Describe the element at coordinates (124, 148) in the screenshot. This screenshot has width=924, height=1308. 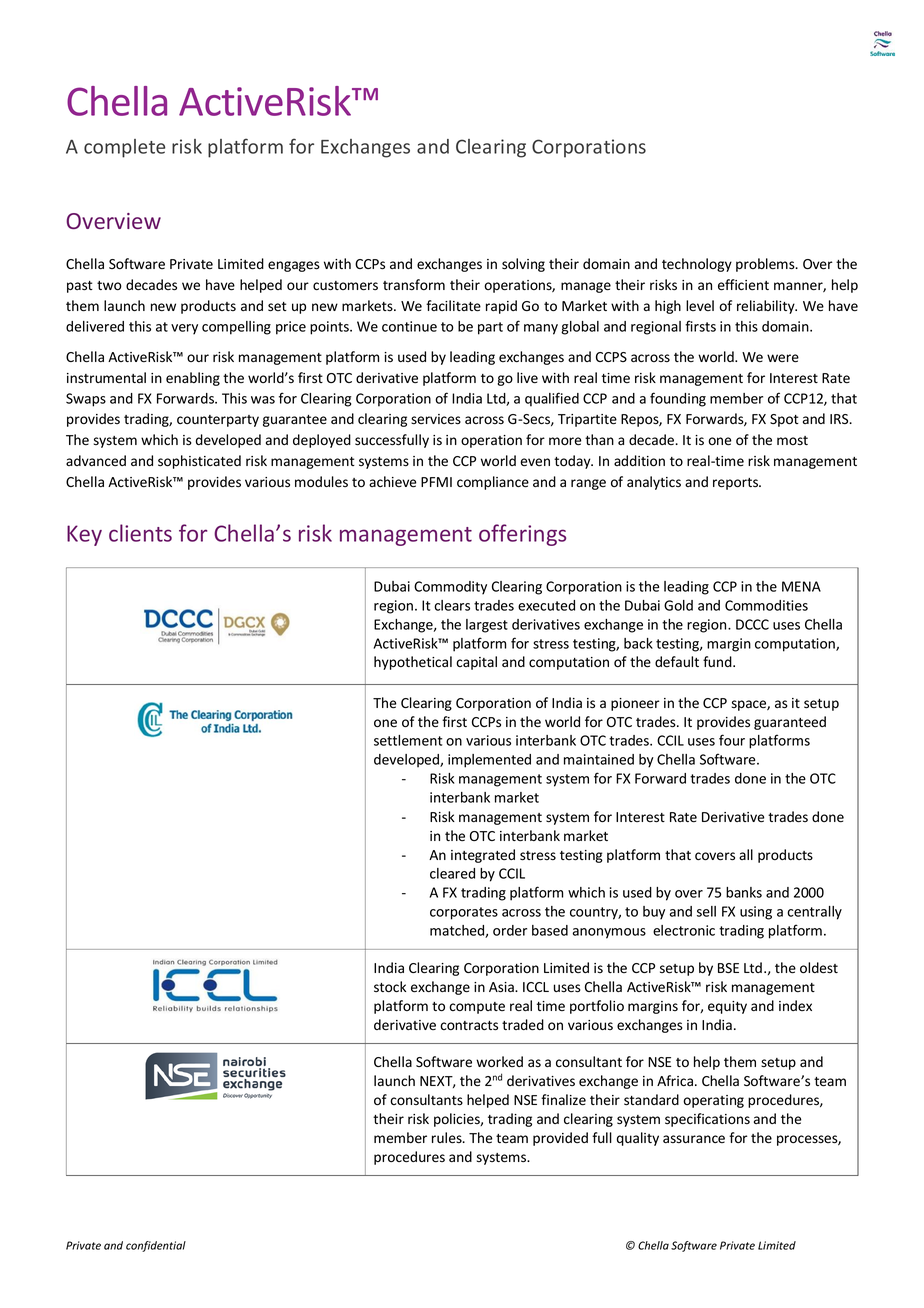
I see `complete` at that location.
